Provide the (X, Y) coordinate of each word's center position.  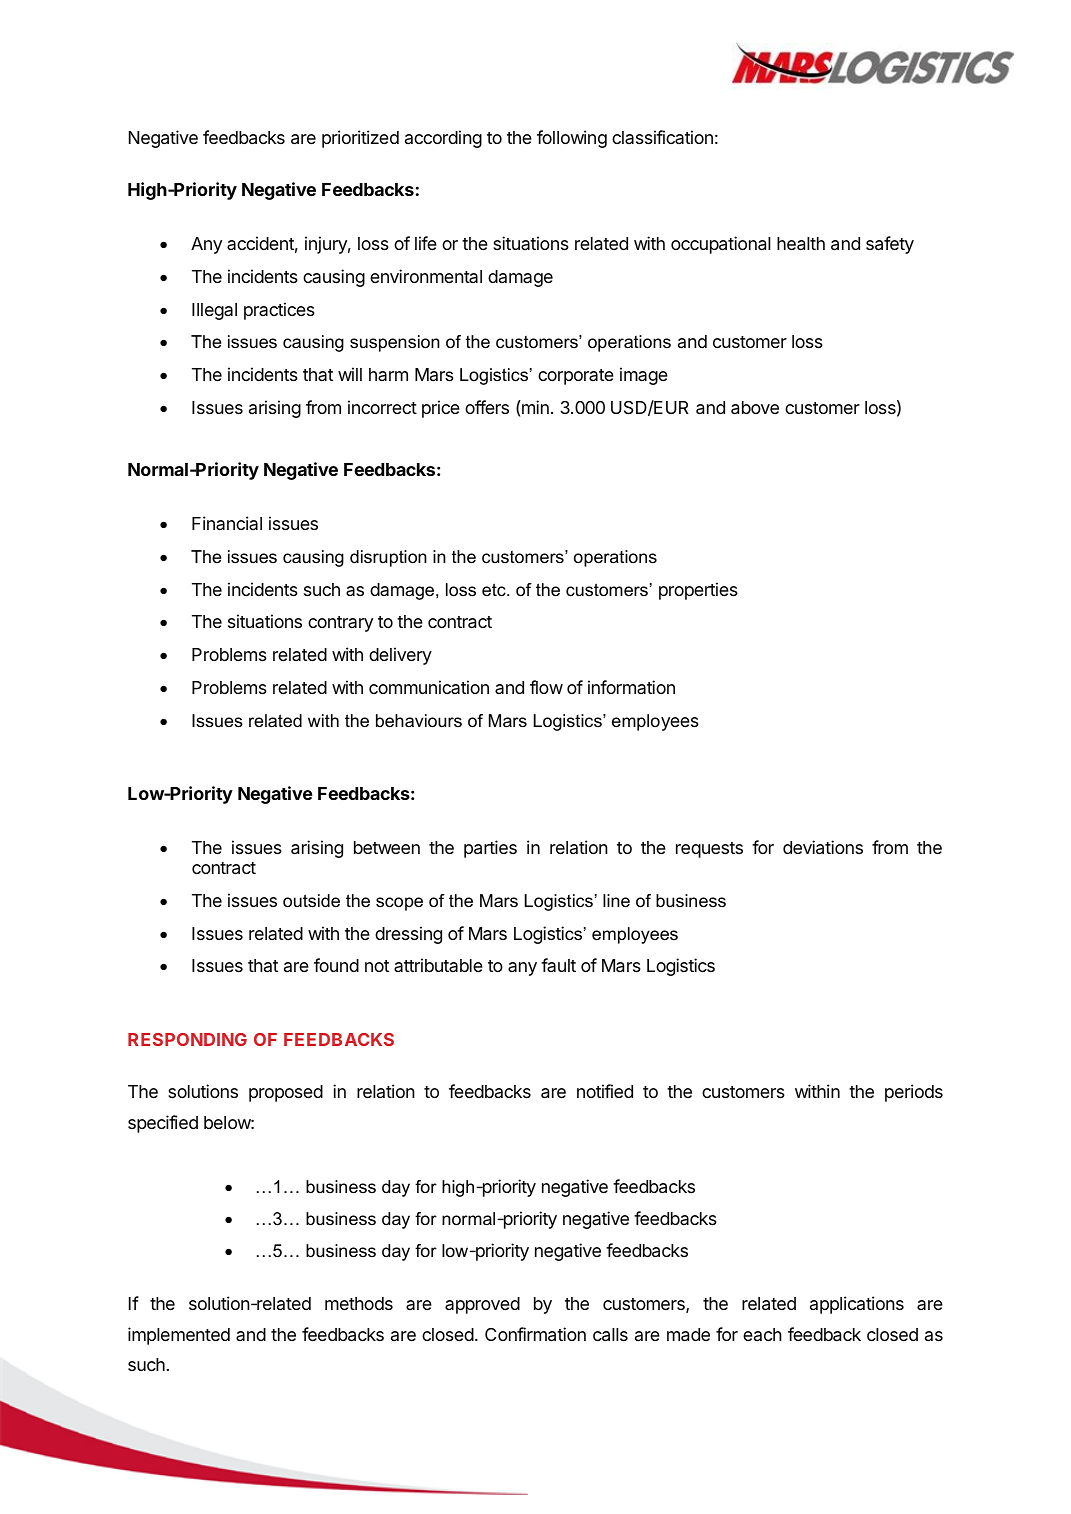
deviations (823, 847)
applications (857, 1305)
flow (546, 687)
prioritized (360, 139)
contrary (340, 624)
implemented (179, 1336)
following (572, 139)
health (801, 244)
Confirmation (535, 1334)
